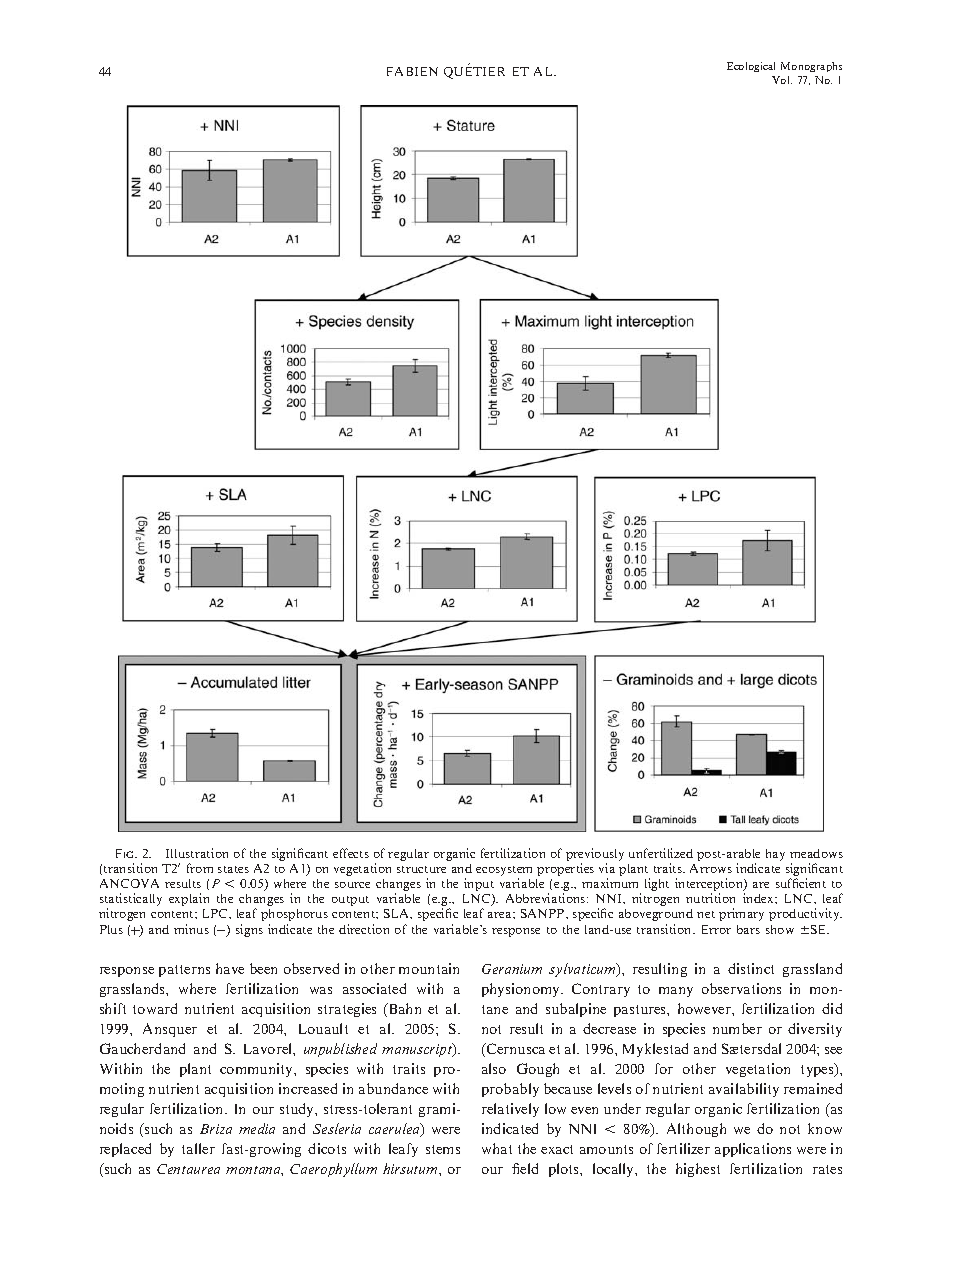 This screenshot has width=954, height=1271. What do you see at coordinates (751, 67) in the screenshot?
I see `Ecological` at bounding box center [751, 67].
